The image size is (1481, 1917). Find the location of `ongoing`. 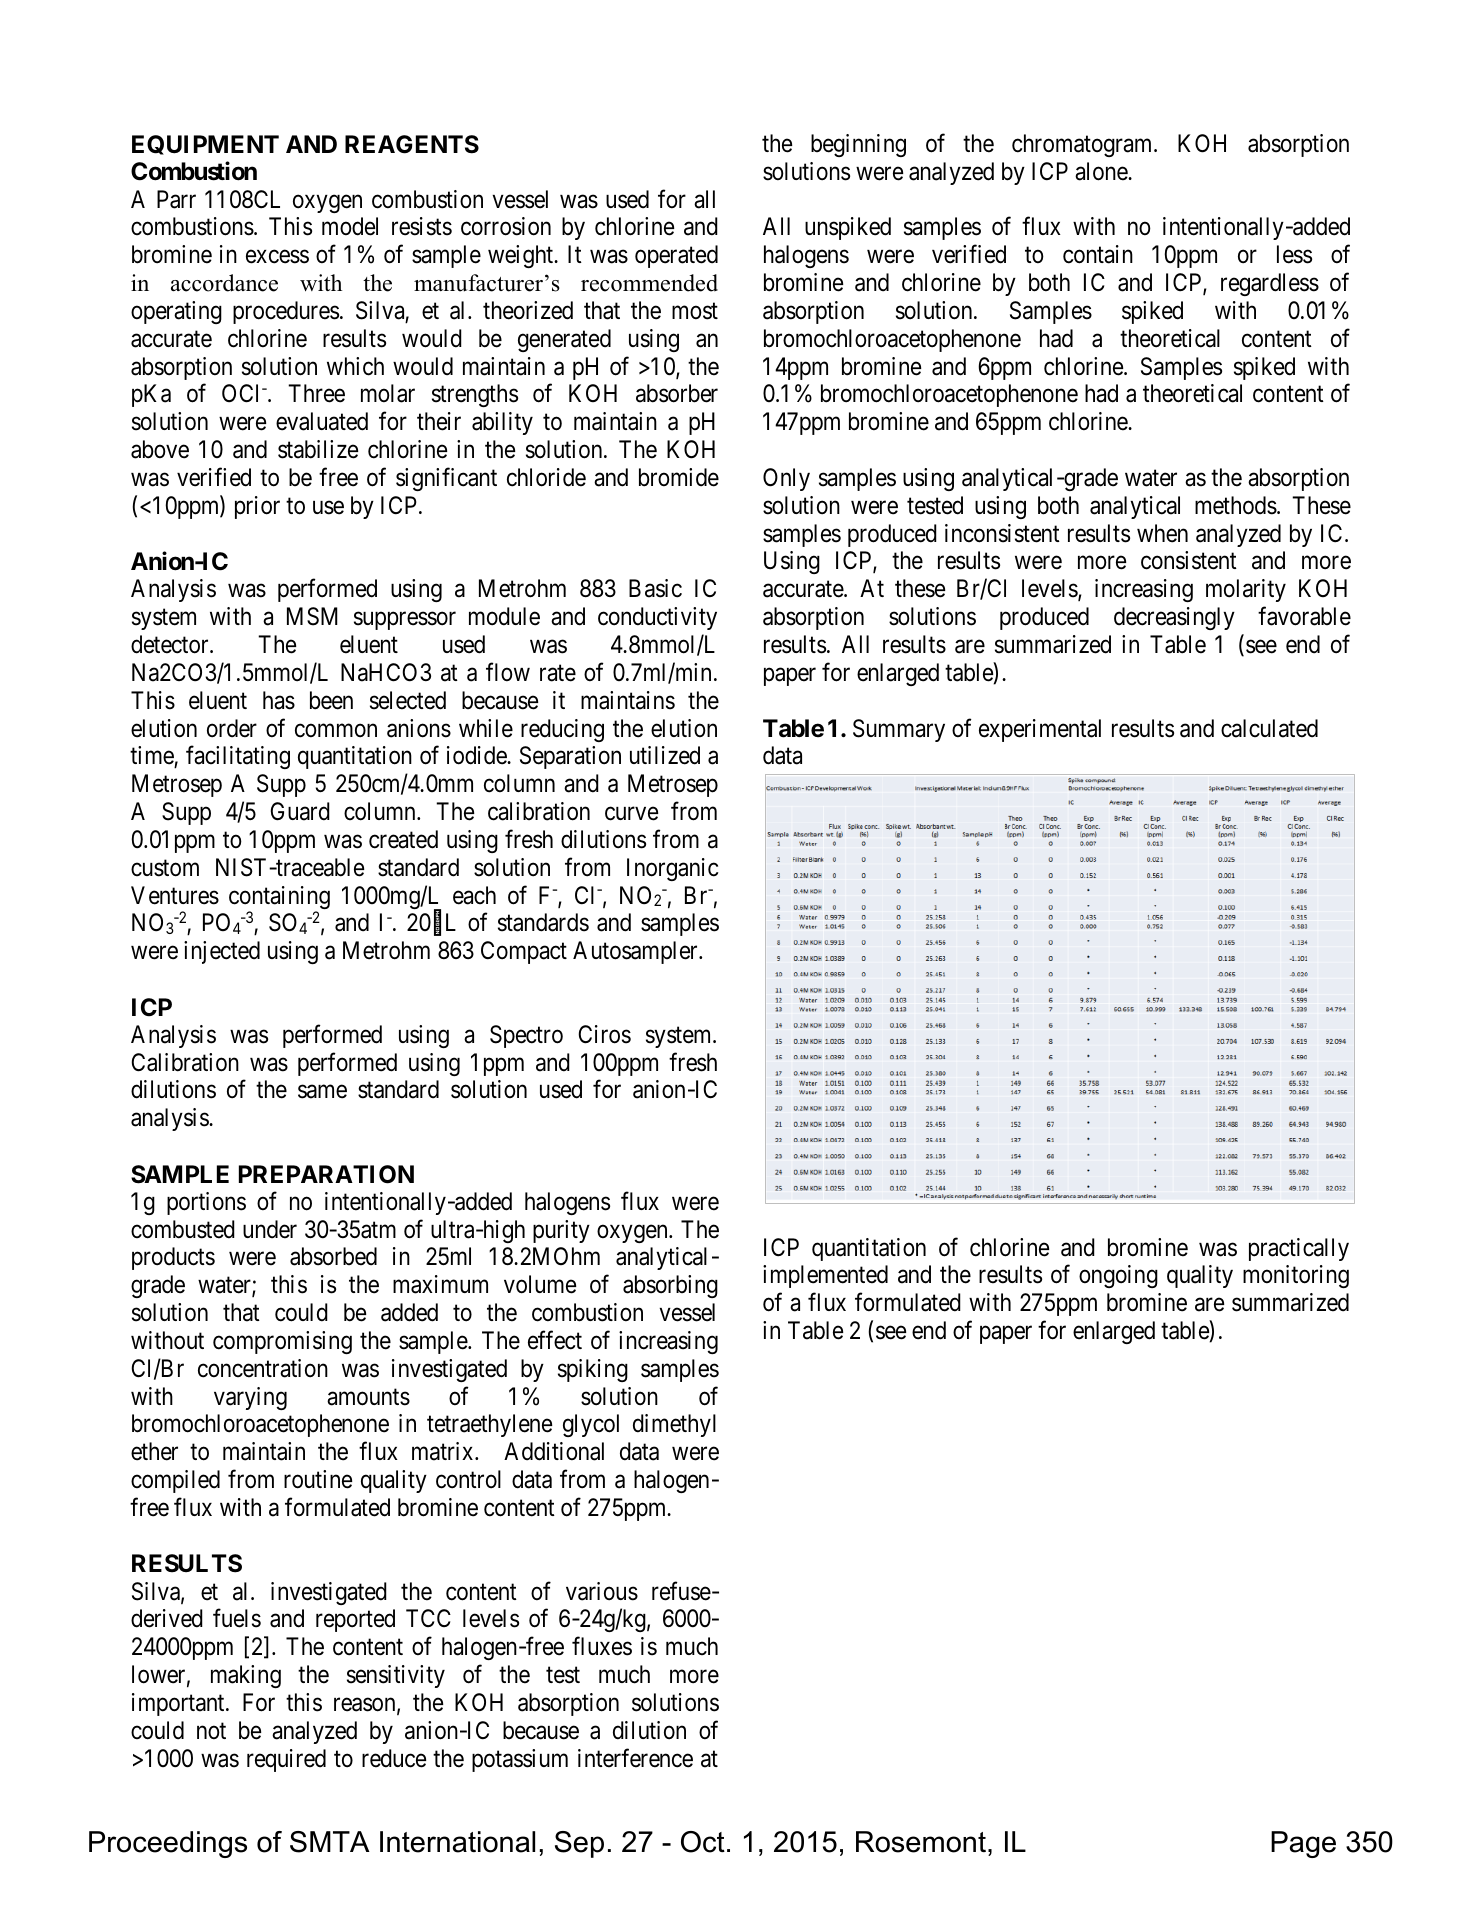

ongoing is located at coordinates (1118, 1276).
